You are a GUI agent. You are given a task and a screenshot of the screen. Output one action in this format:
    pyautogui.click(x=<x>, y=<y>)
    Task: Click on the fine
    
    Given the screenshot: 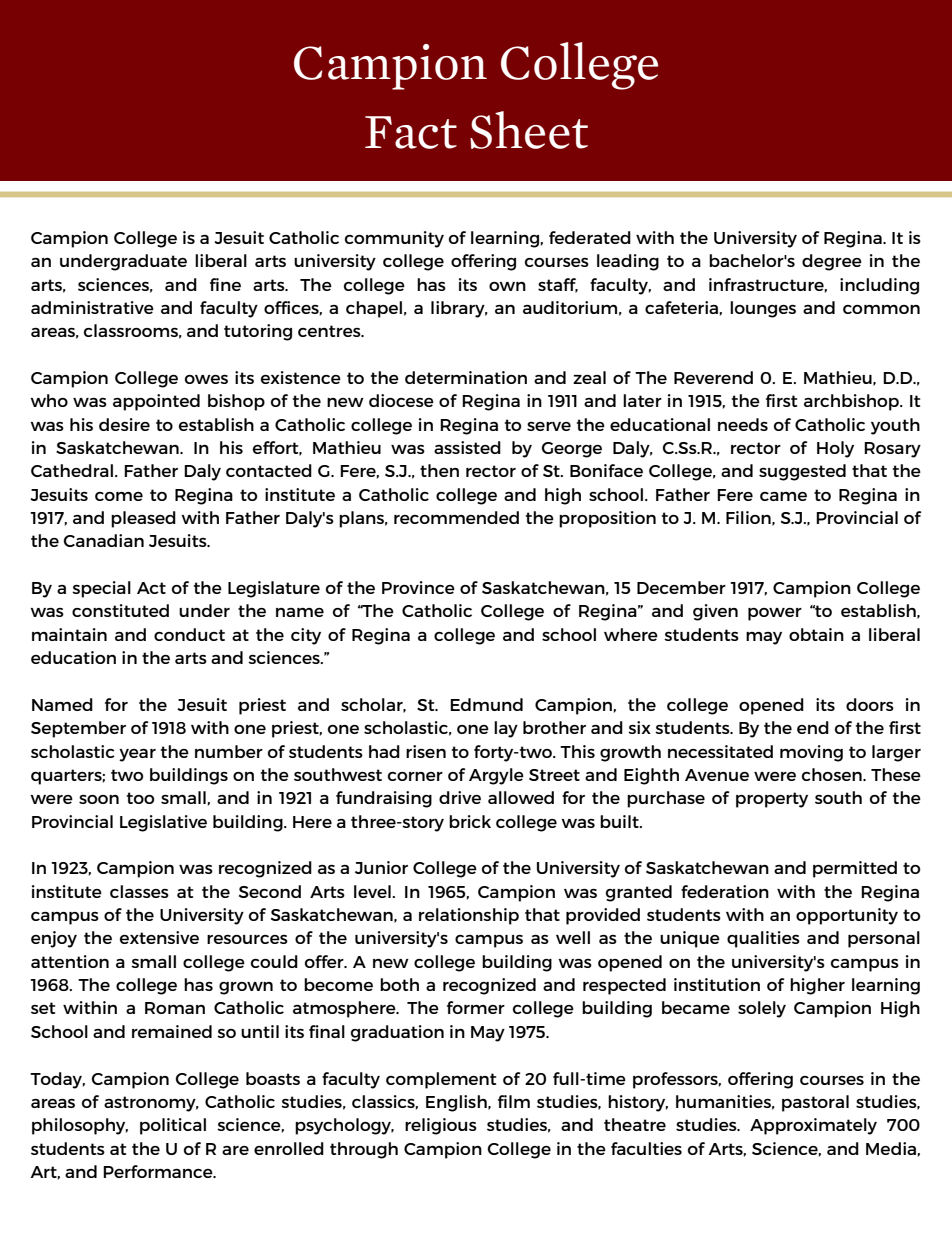 What is the action you would take?
    pyautogui.click(x=225, y=284)
